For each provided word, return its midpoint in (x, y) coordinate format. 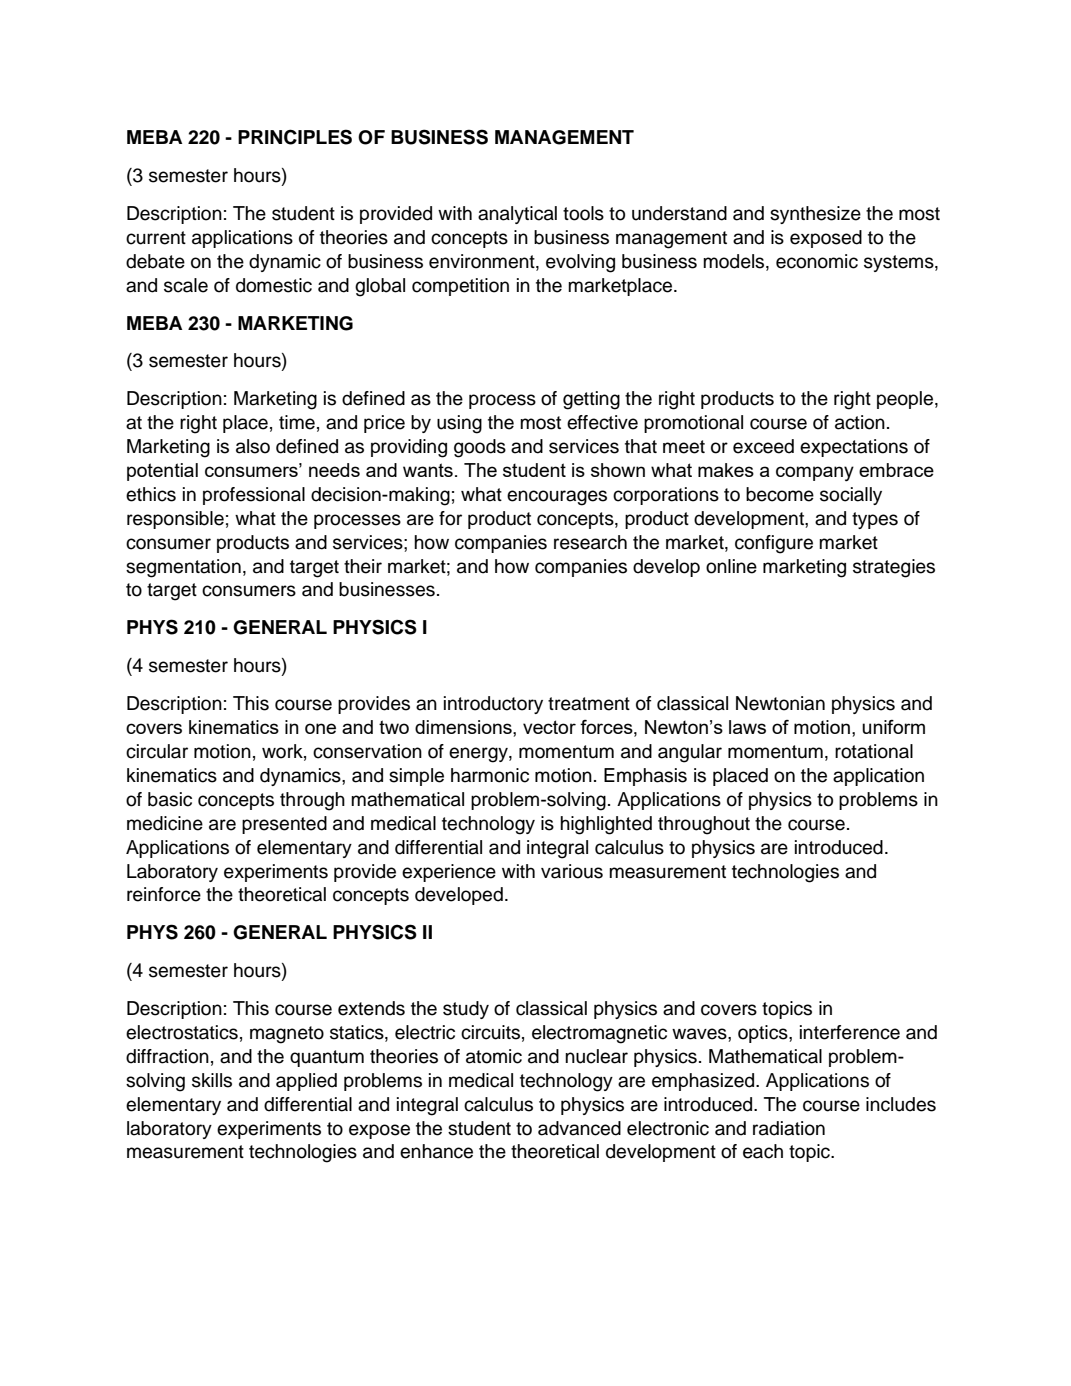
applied (306, 1082)
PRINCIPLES (295, 137)
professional (254, 496)
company (815, 474)
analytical (517, 215)
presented (284, 825)
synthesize (815, 215)
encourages (557, 498)
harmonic (490, 775)
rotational (874, 751)
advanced (579, 1128)
